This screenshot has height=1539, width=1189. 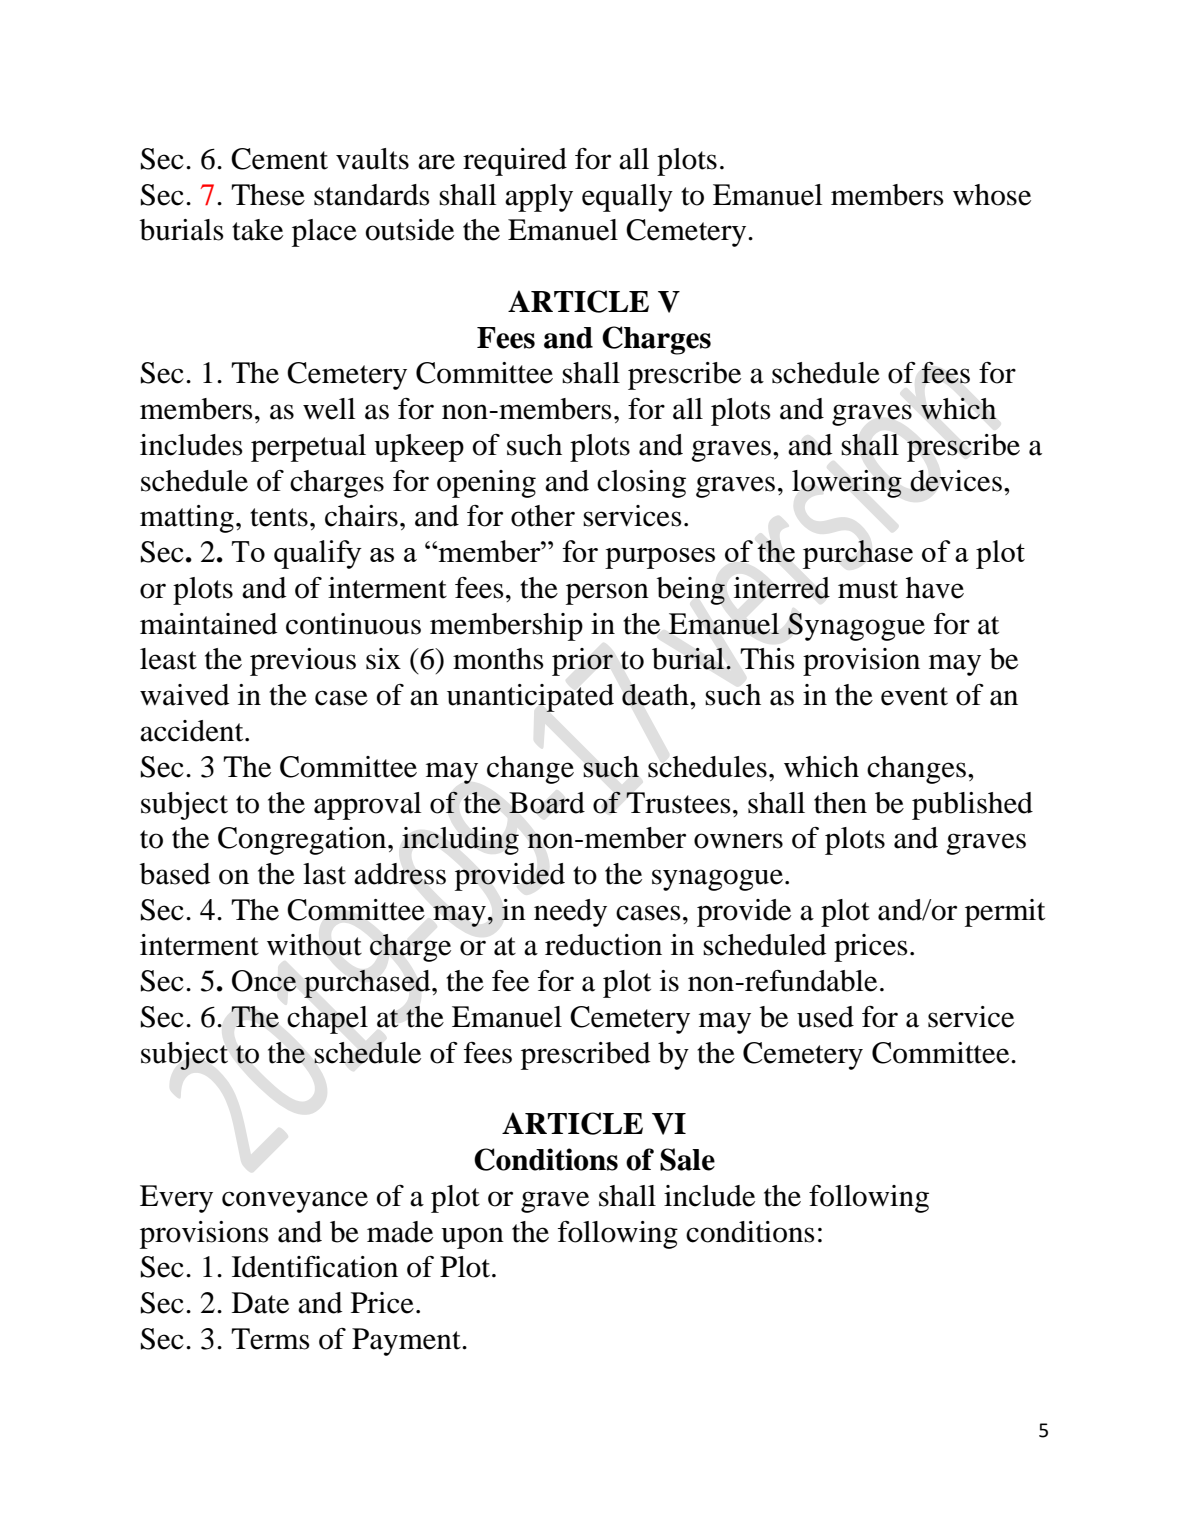 I want to click on Congregation, so click(x=303, y=841).
